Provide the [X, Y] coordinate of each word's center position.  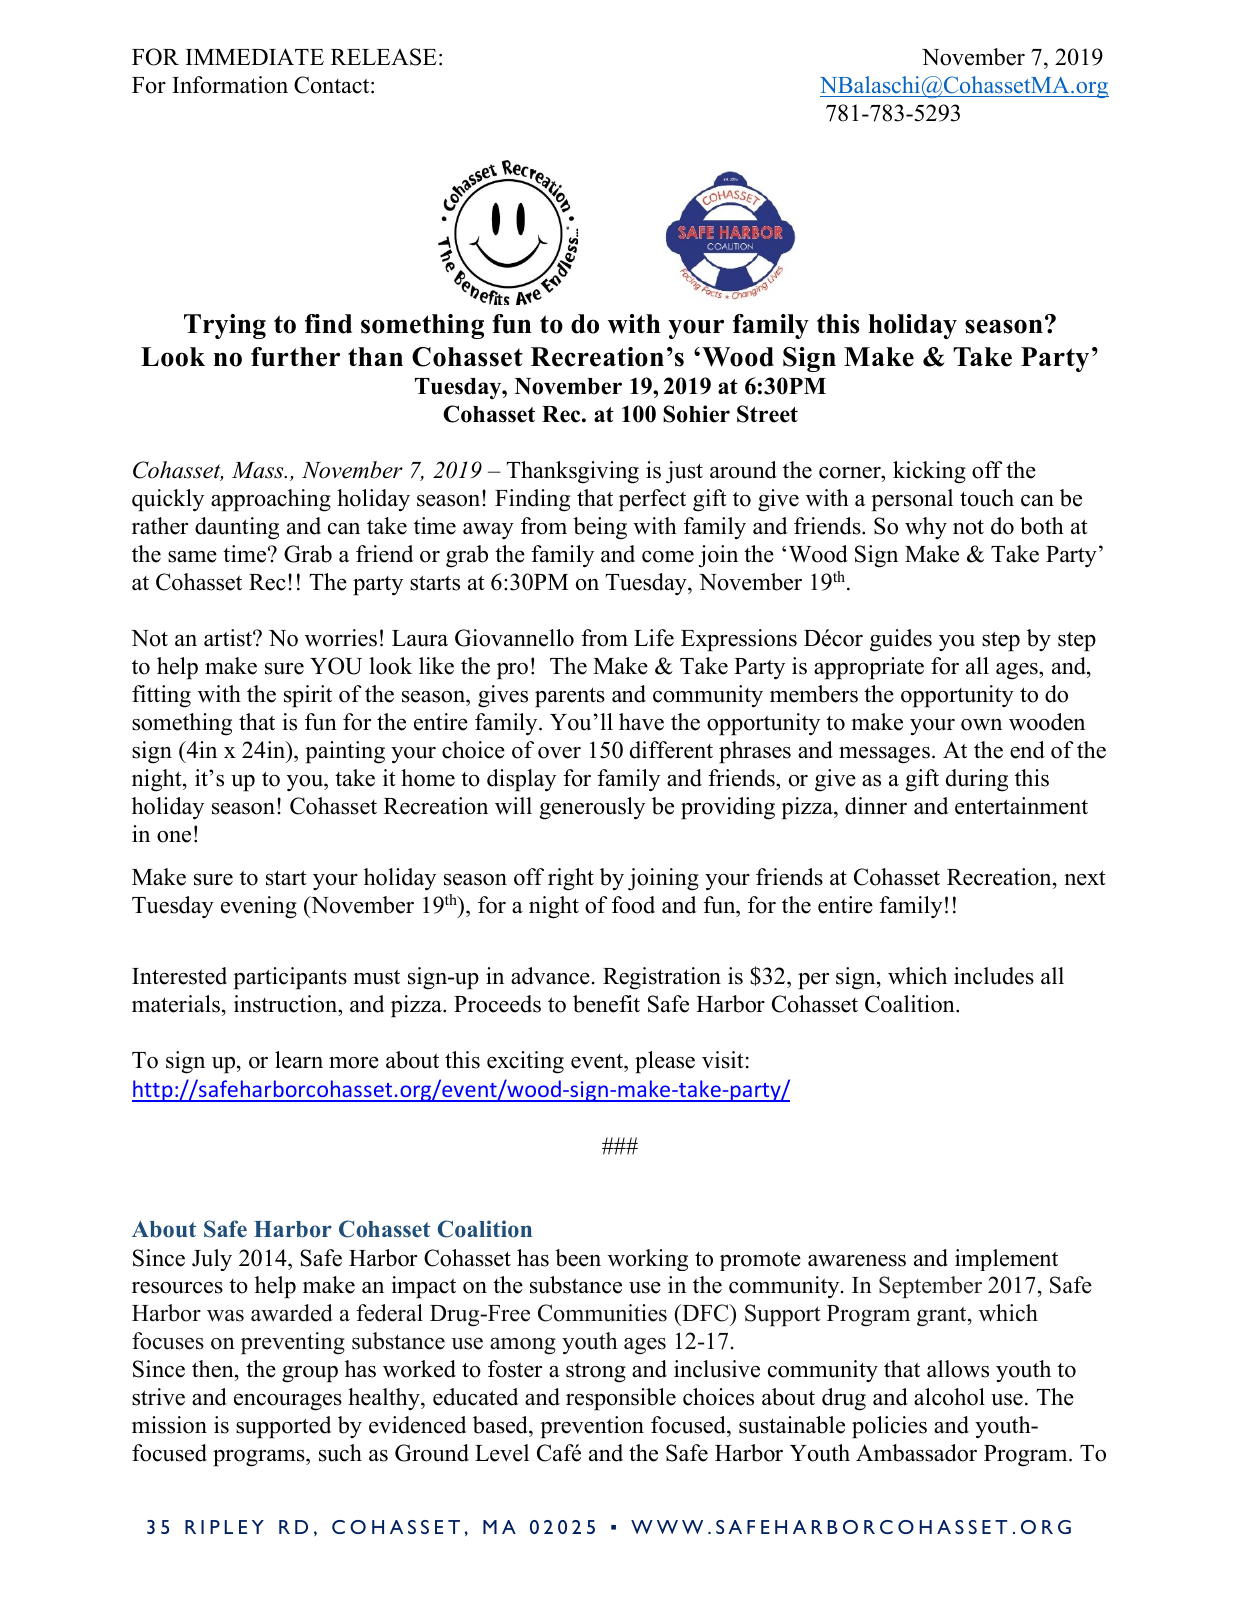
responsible [621, 1399]
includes [994, 976]
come [668, 557]
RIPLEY [224, 1527]
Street [767, 414]
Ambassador [916, 1453]
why [926, 528]
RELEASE [384, 57]
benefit [606, 1004]
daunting [237, 528]
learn [299, 1060]
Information [230, 85]
